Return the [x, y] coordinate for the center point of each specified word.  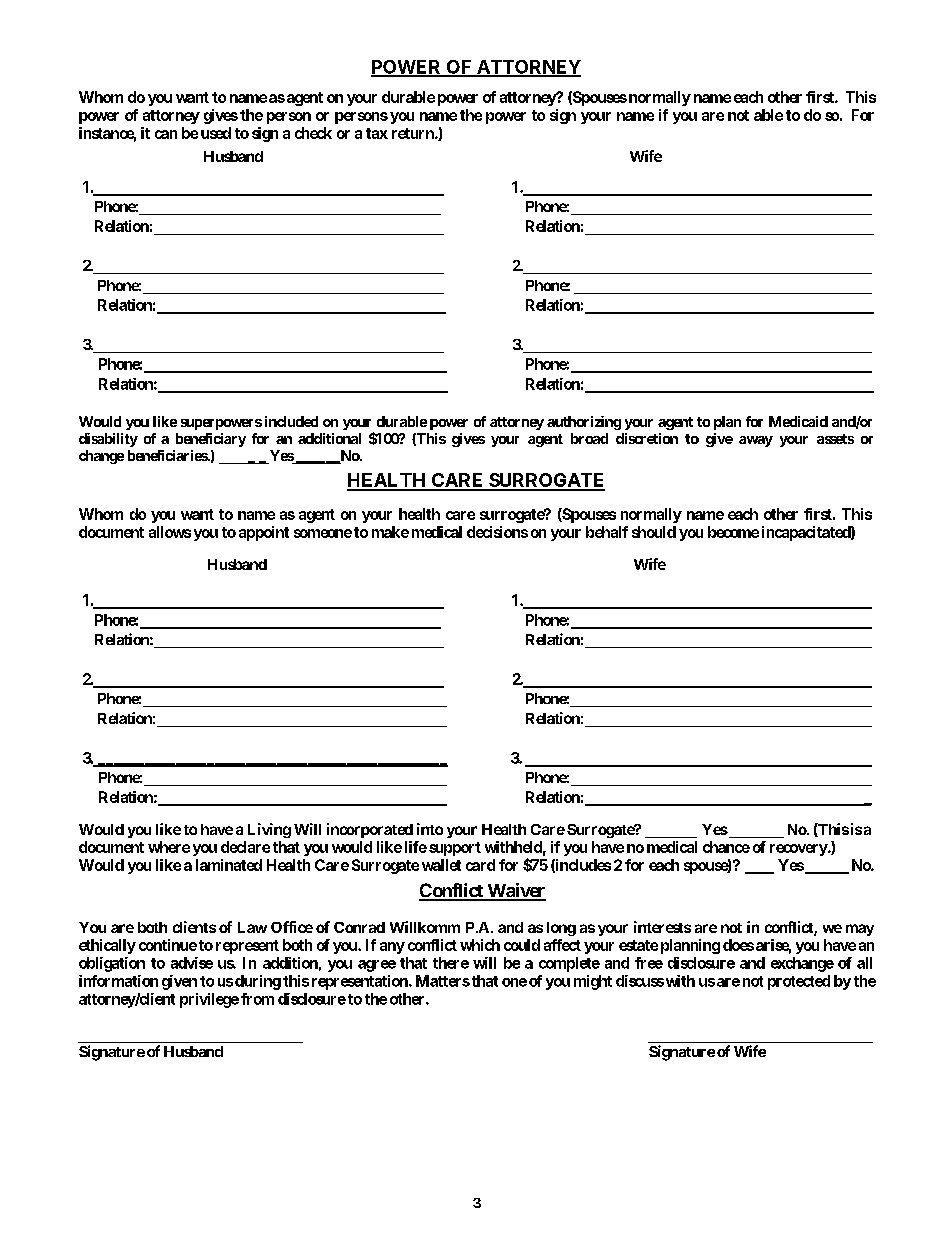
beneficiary [211, 440]
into [430, 829]
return [414, 133]
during [258, 982]
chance [726, 847]
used [216, 133]
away [756, 441]
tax [377, 133]
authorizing [584, 423]
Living [269, 830]
